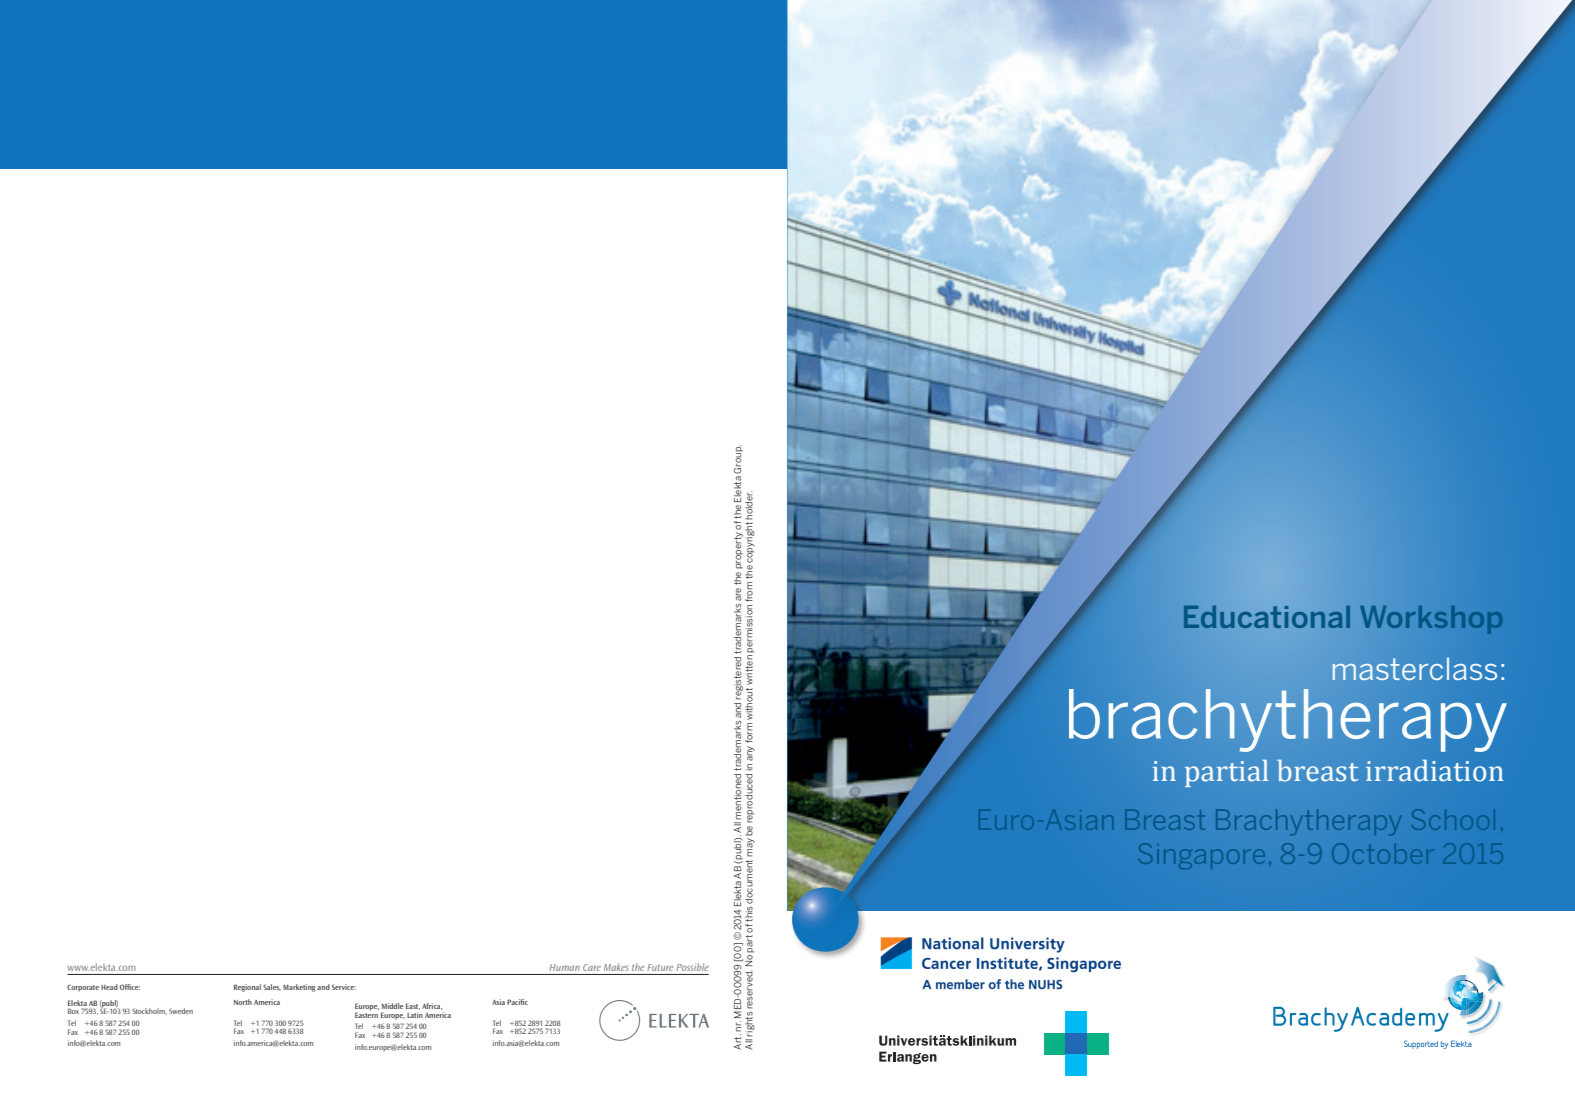  What do you see at coordinates (272, 987) in the screenshot?
I see `Sales` at bounding box center [272, 987].
